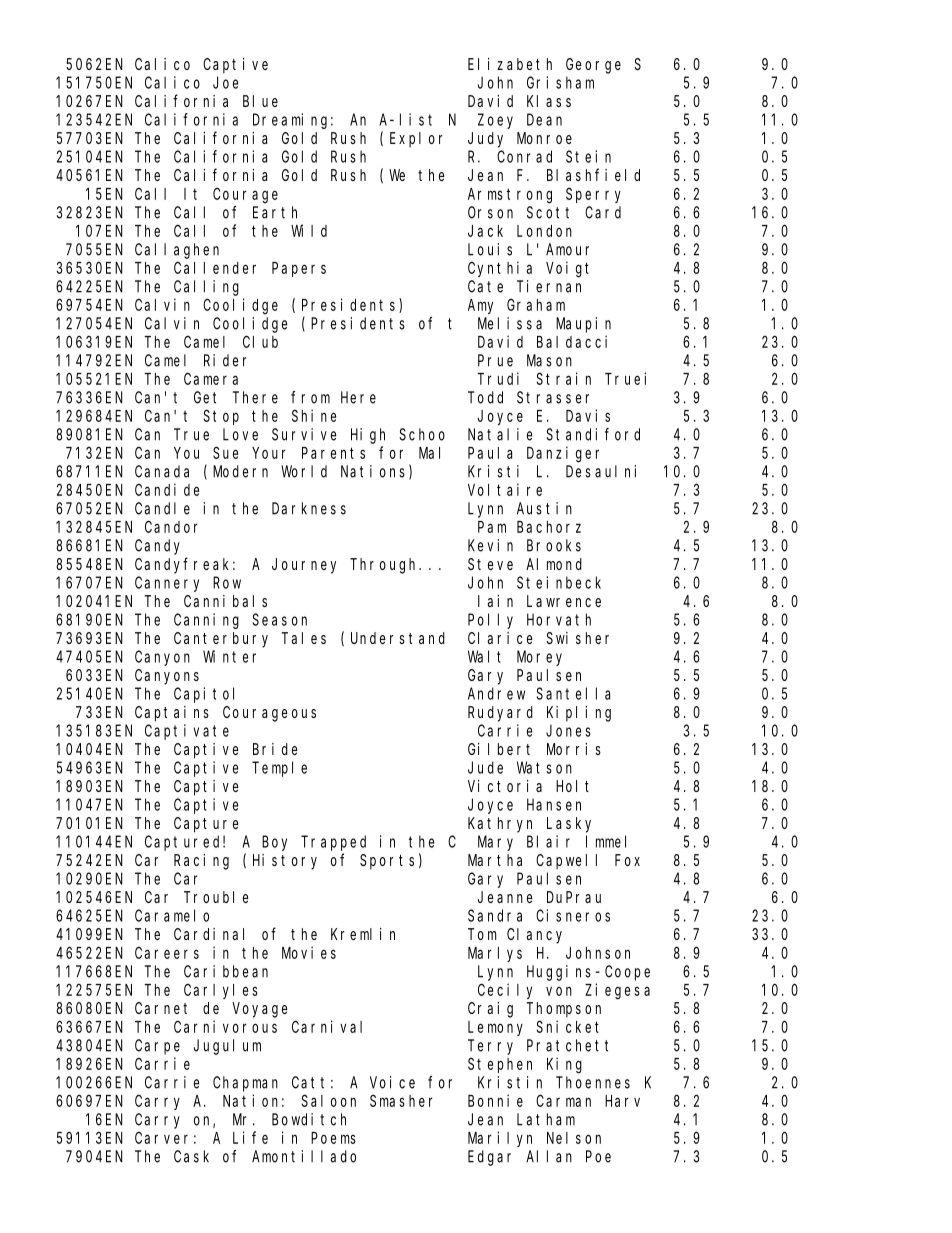  I want to click on Latham, so click(546, 1119).
